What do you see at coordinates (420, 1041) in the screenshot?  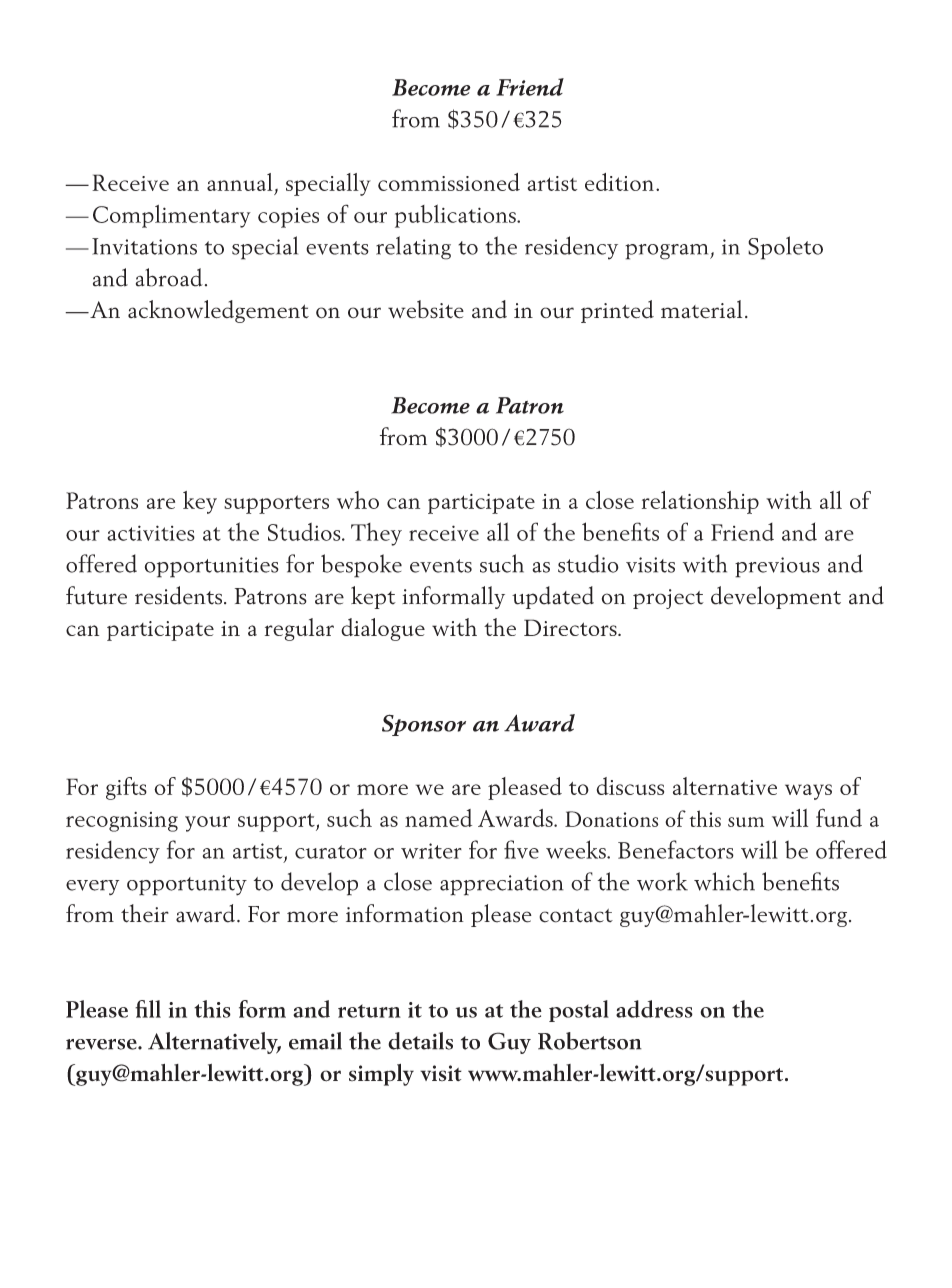 I see `details` at bounding box center [420, 1041].
